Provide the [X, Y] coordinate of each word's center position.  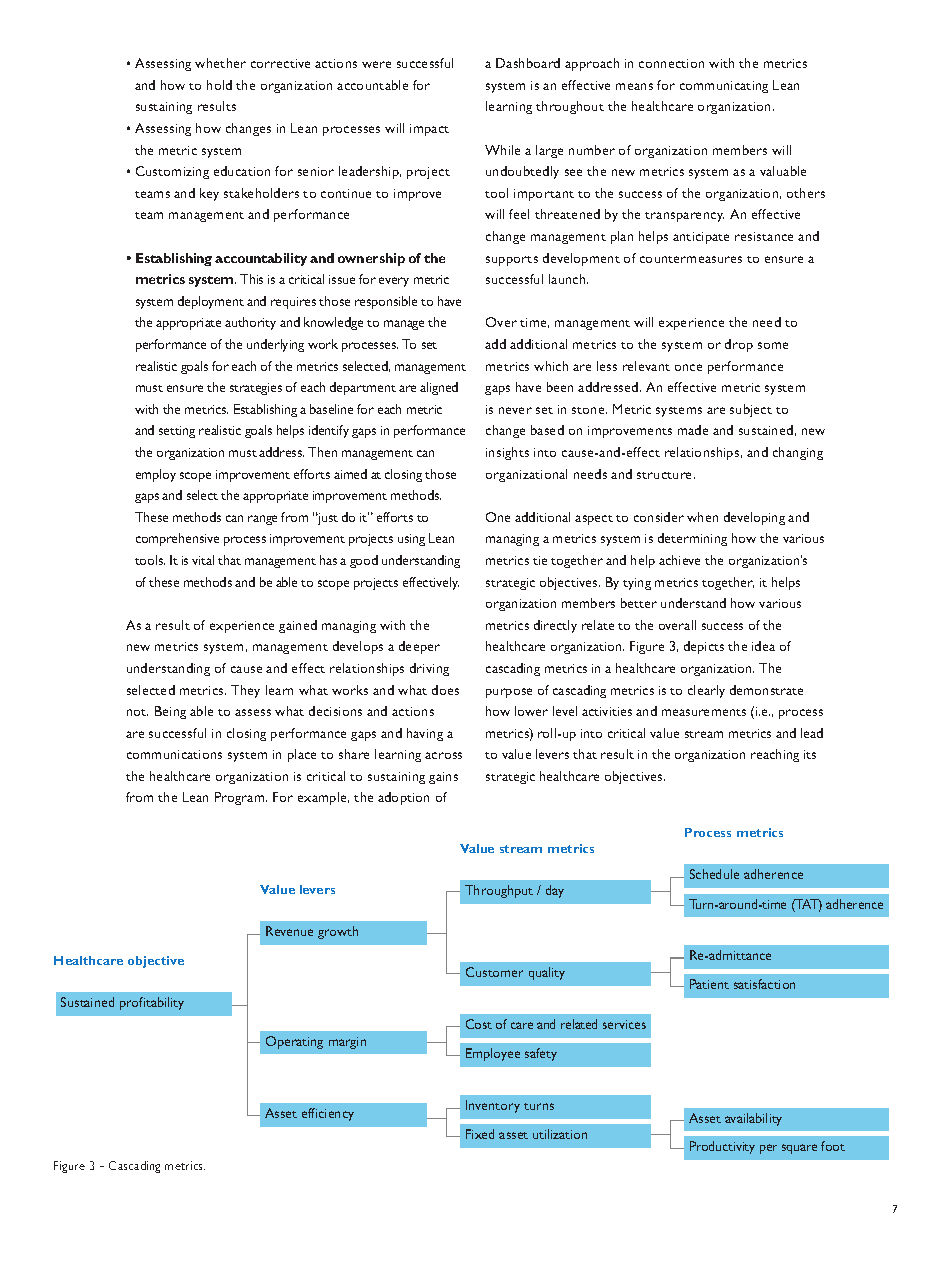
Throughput [499, 891]
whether [220, 63]
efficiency [328, 1114]
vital [203, 560]
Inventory [493, 1106]
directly [555, 626]
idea [763, 646]
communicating [724, 87]
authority [250, 323]
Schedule [714, 874]
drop [739, 345]
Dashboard [528, 63]
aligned [439, 388]
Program [241, 798]
